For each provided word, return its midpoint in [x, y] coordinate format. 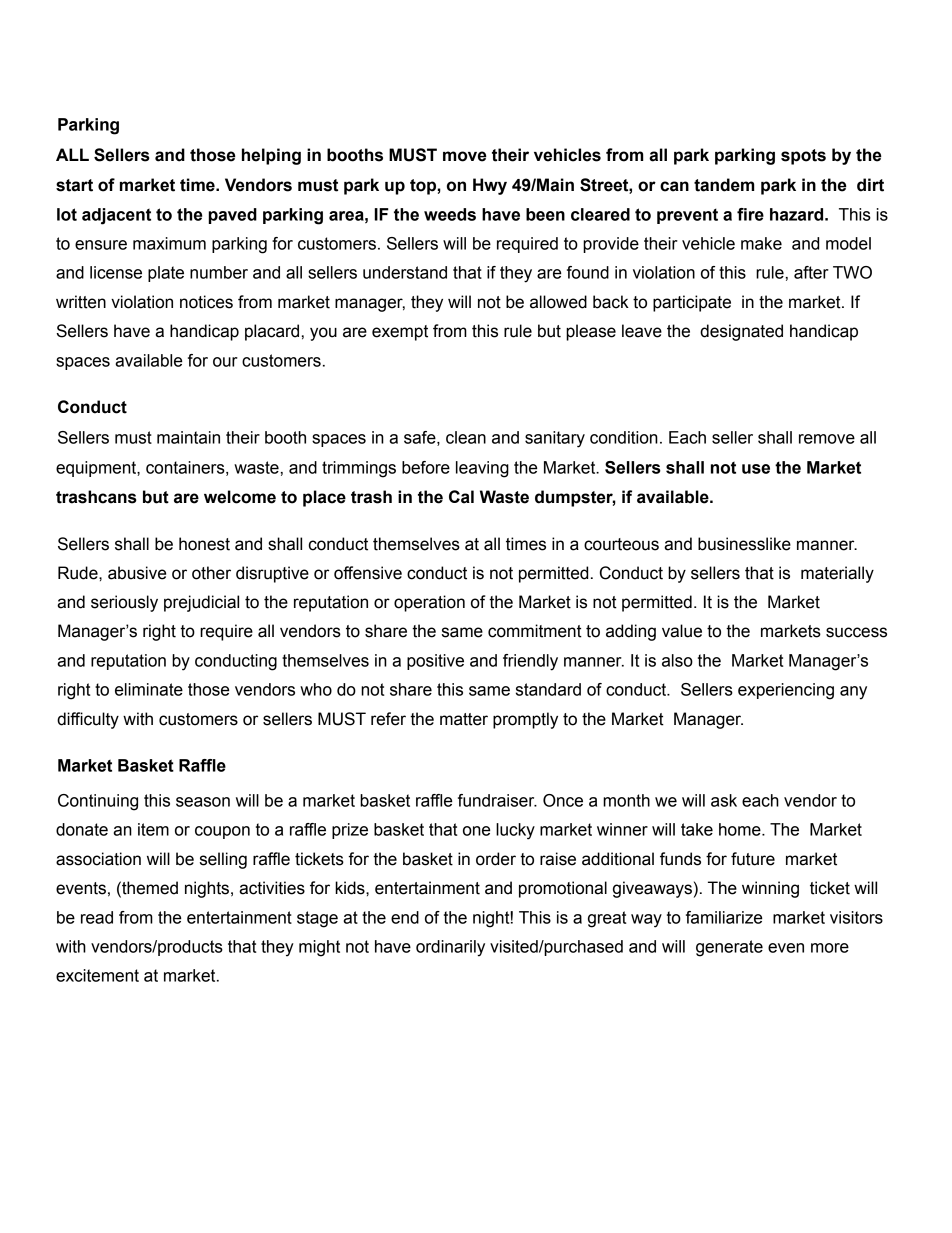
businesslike [744, 544]
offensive [368, 573]
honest [204, 544]
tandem [724, 185]
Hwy [490, 186]
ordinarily [450, 948]
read [97, 917]
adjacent [116, 216]
